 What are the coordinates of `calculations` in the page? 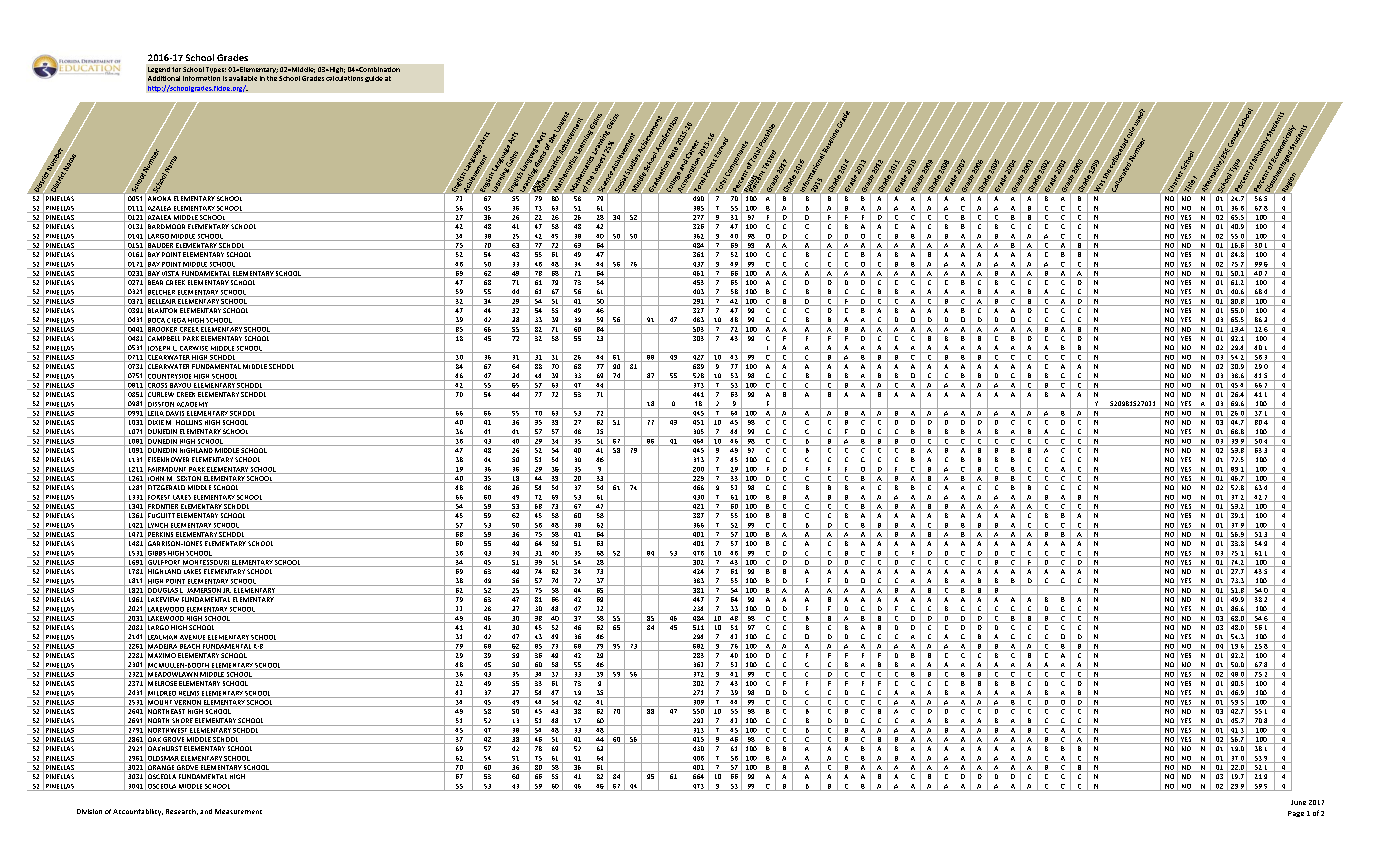 It's located at (344, 78).
